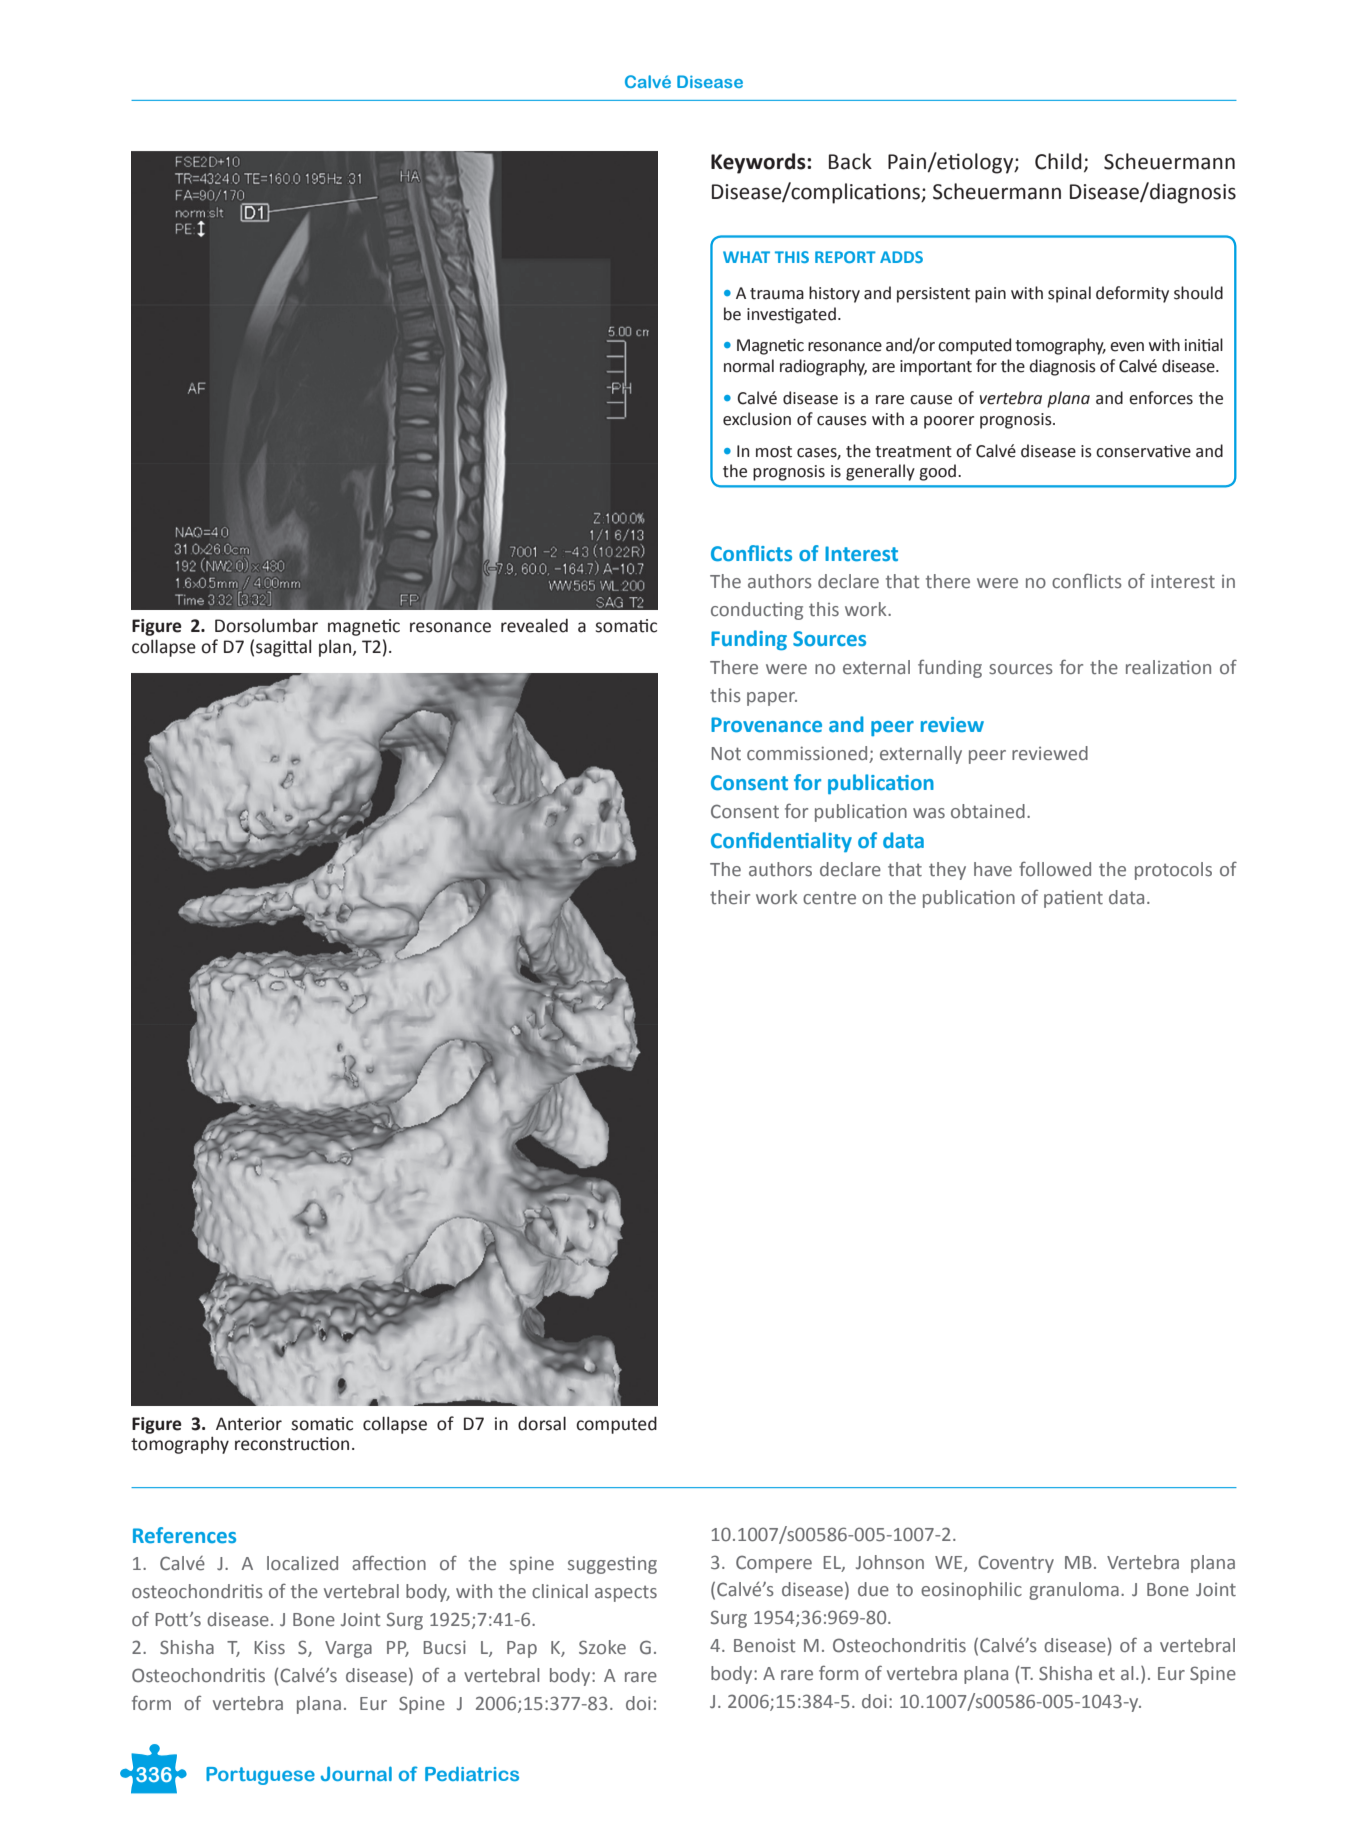  I want to click on realization, so click(1168, 667).
